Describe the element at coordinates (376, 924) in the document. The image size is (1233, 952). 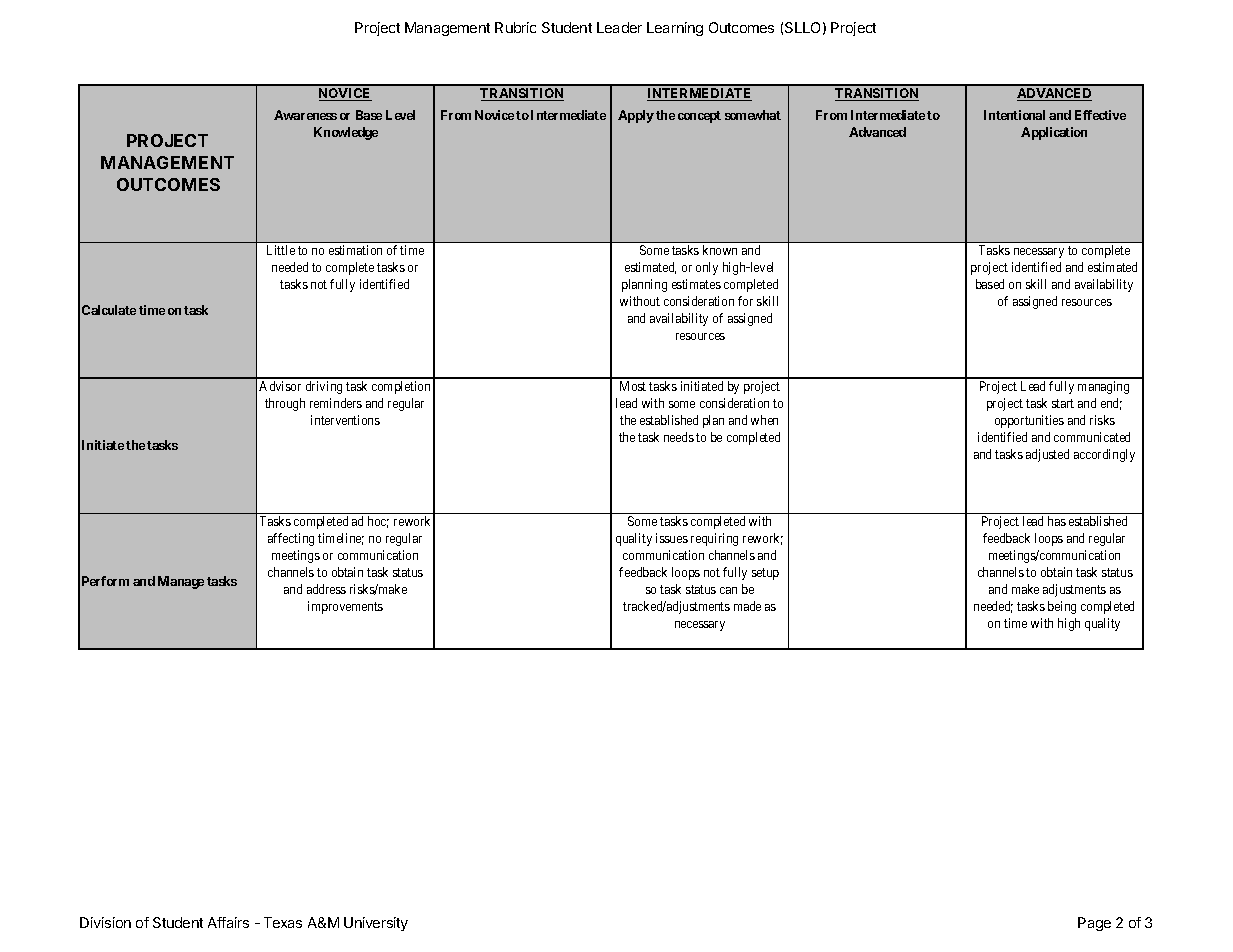
I see `University` at that location.
